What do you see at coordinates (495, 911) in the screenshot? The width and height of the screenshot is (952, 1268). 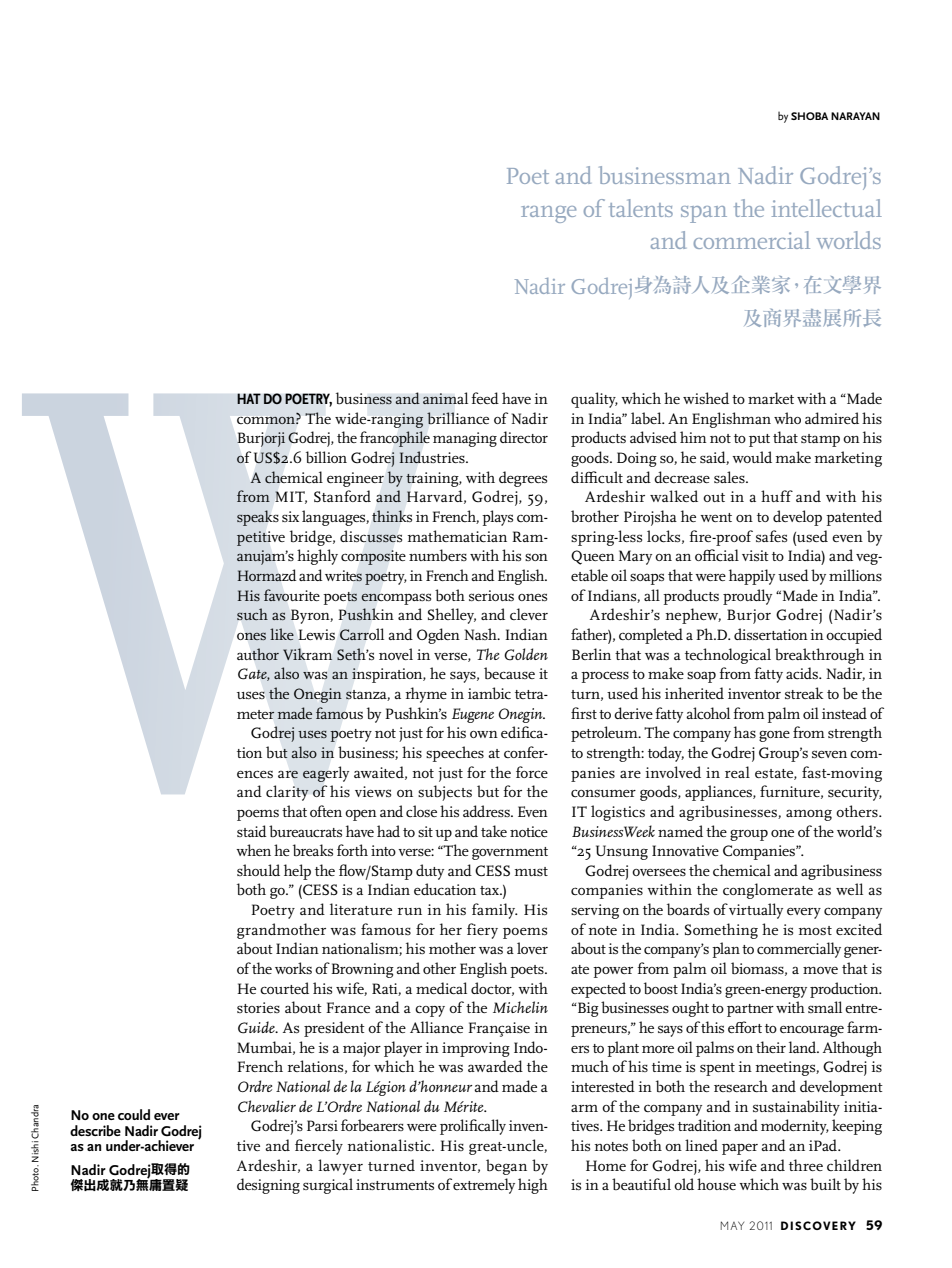 I see `family` at bounding box center [495, 911].
